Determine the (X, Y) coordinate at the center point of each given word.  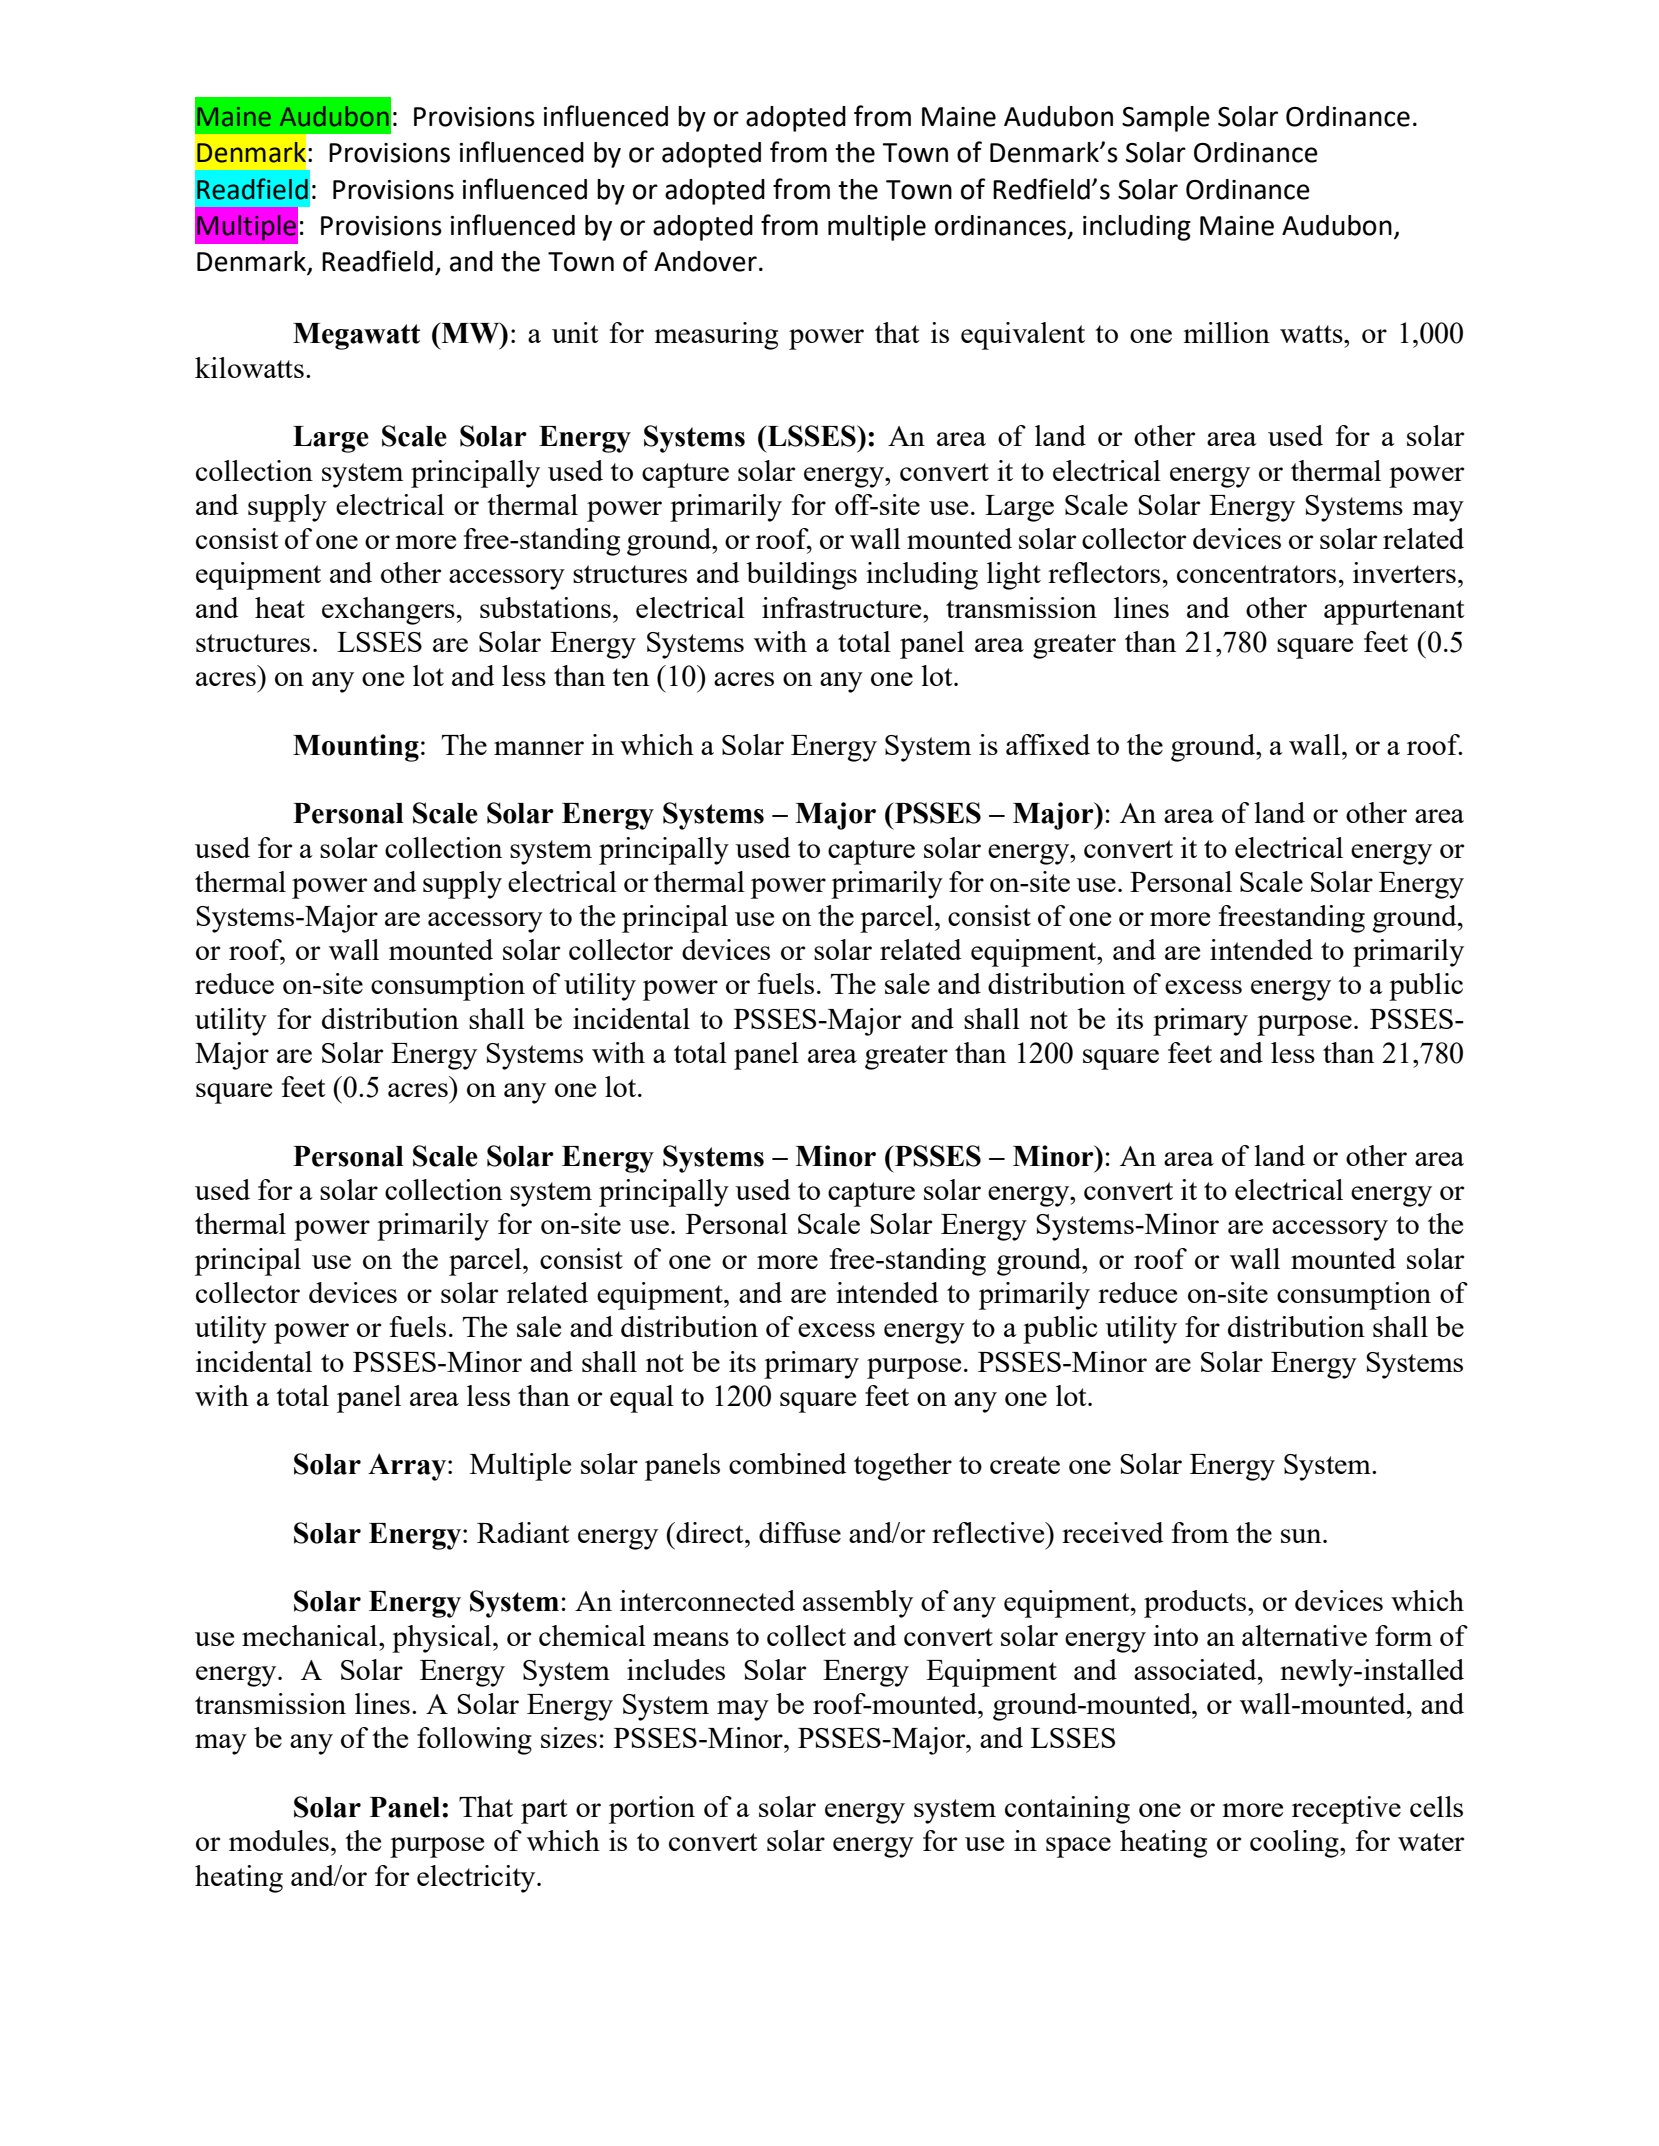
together (903, 1467)
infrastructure (843, 607)
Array (408, 1467)
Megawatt (356, 336)
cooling (1295, 1844)
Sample (1166, 119)
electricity (477, 1879)
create (1025, 1465)
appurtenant (1394, 612)
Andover (705, 261)
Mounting (356, 748)
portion (652, 1810)
